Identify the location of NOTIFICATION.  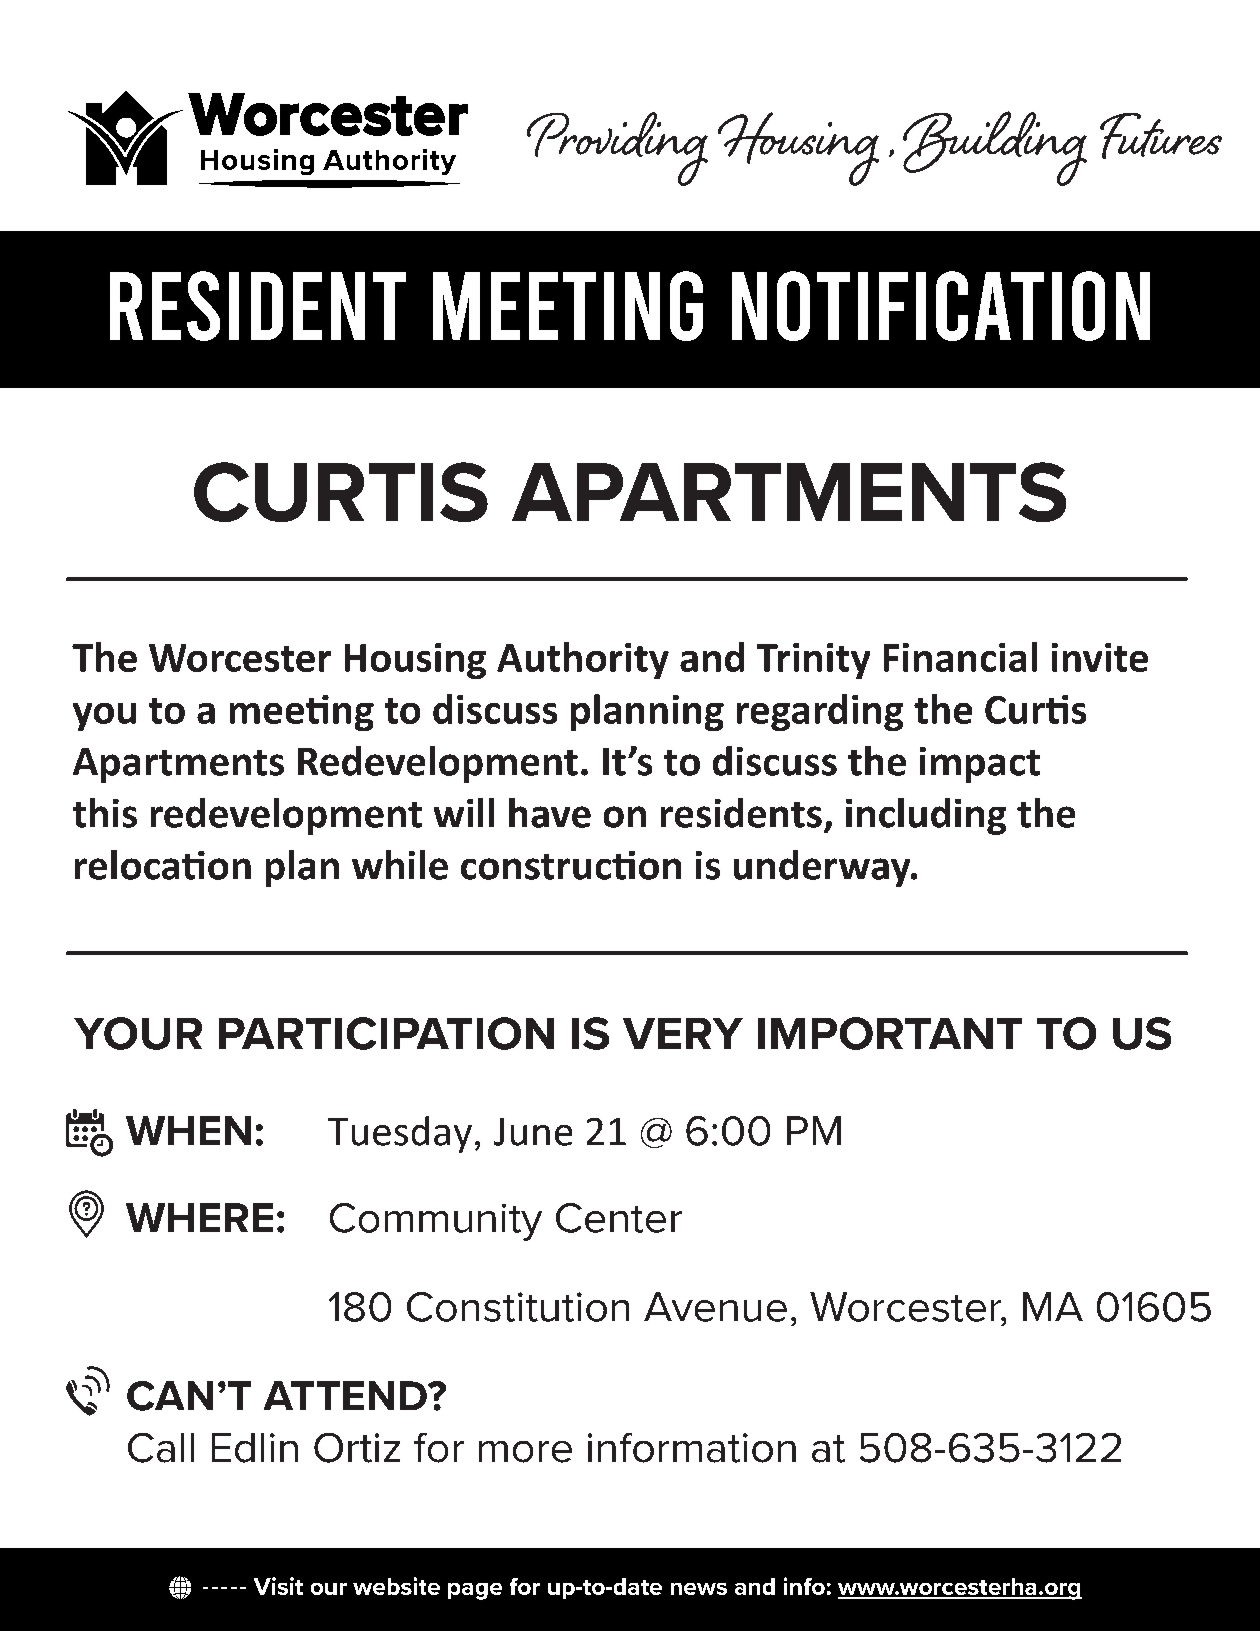
(941, 306).
